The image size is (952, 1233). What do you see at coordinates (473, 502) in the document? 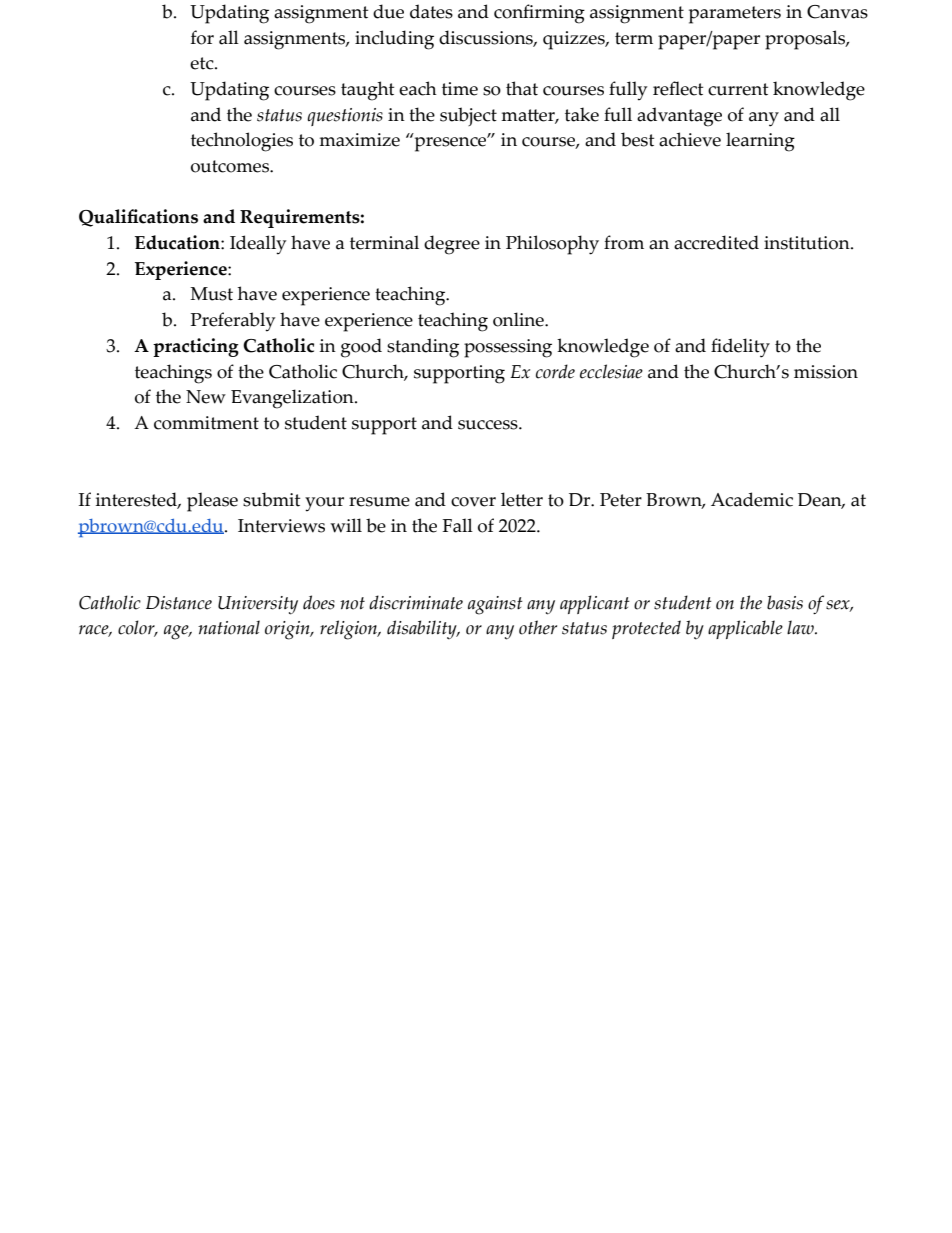
I see `cover` at bounding box center [473, 502].
